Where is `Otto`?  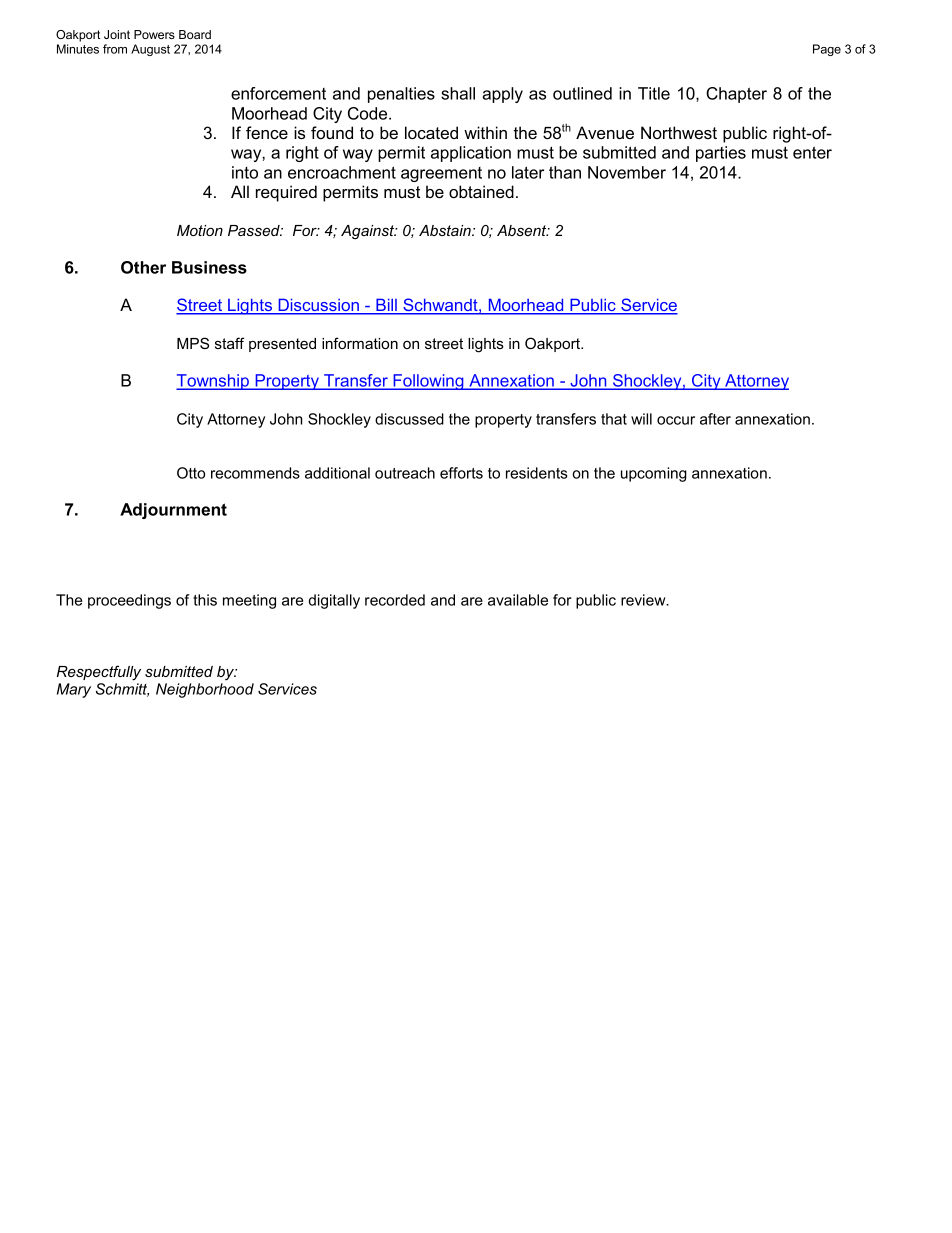 Otto is located at coordinates (191, 473).
